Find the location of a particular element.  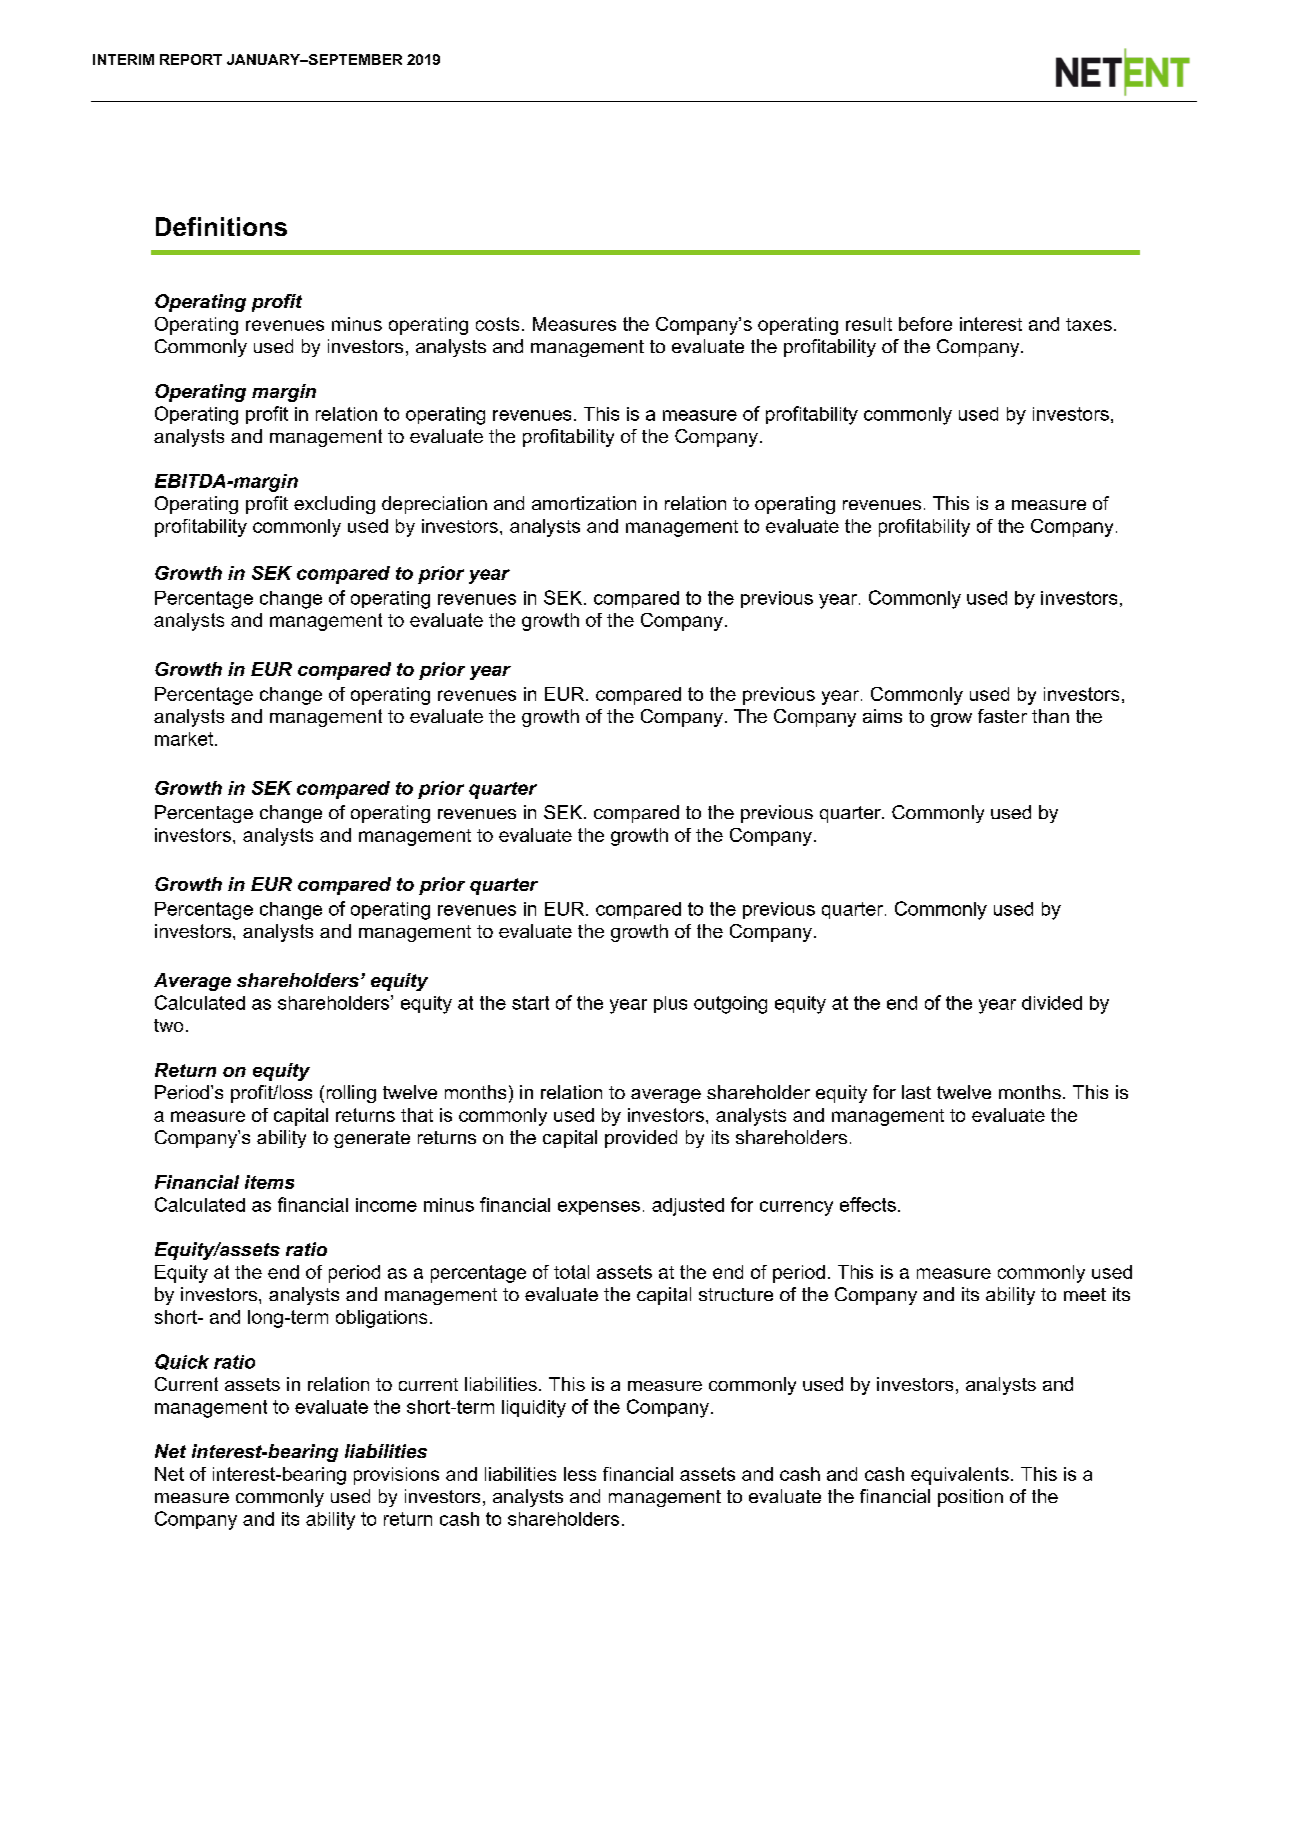

less is located at coordinates (580, 1474).
